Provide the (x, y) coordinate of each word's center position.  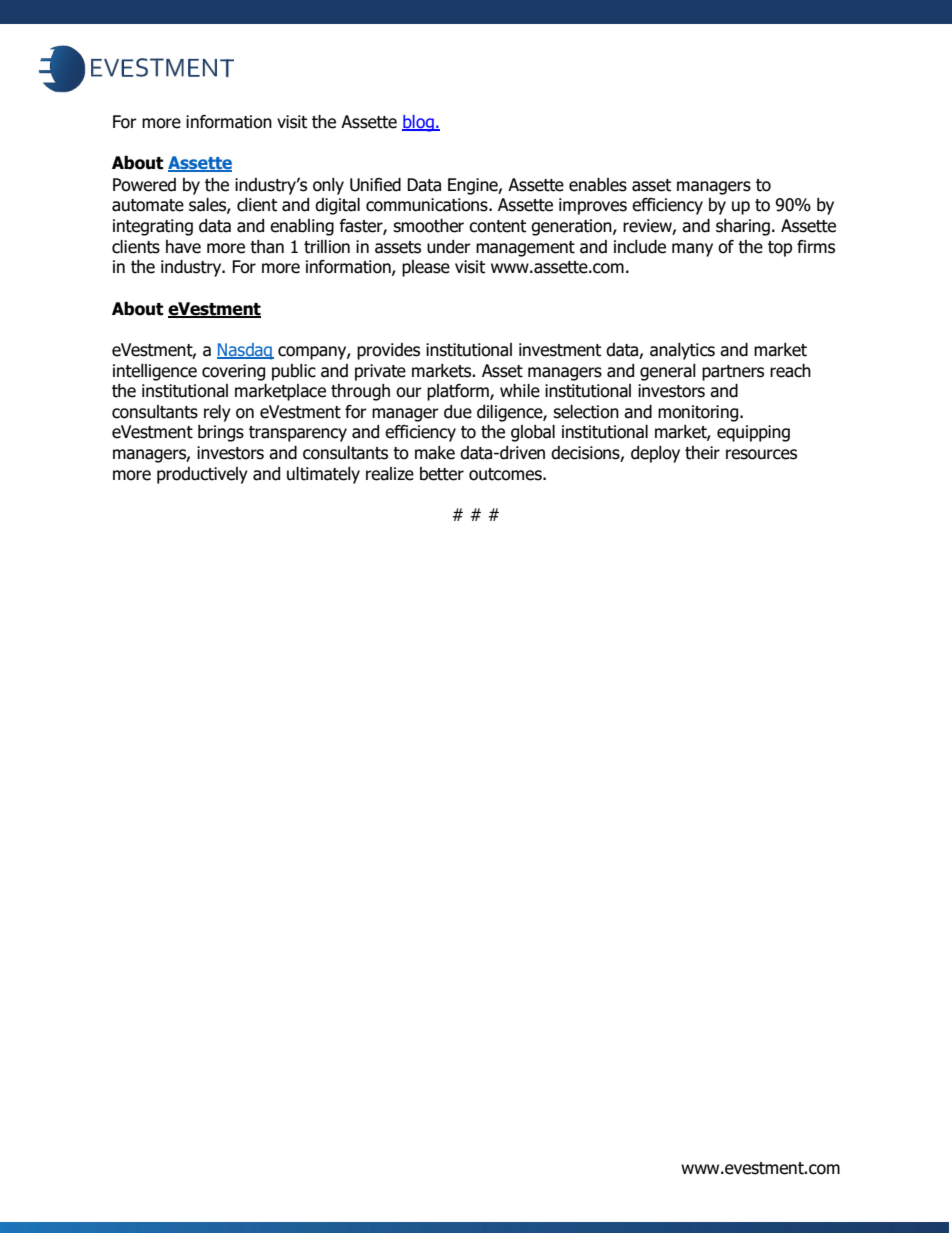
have (183, 247)
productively (202, 475)
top (780, 249)
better (442, 474)
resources (761, 454)
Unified (375, 185)
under (449, 247)
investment (560, 350)
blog (419, 123)
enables (598, 185)
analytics (682, 351)
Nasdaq (245, 351)
